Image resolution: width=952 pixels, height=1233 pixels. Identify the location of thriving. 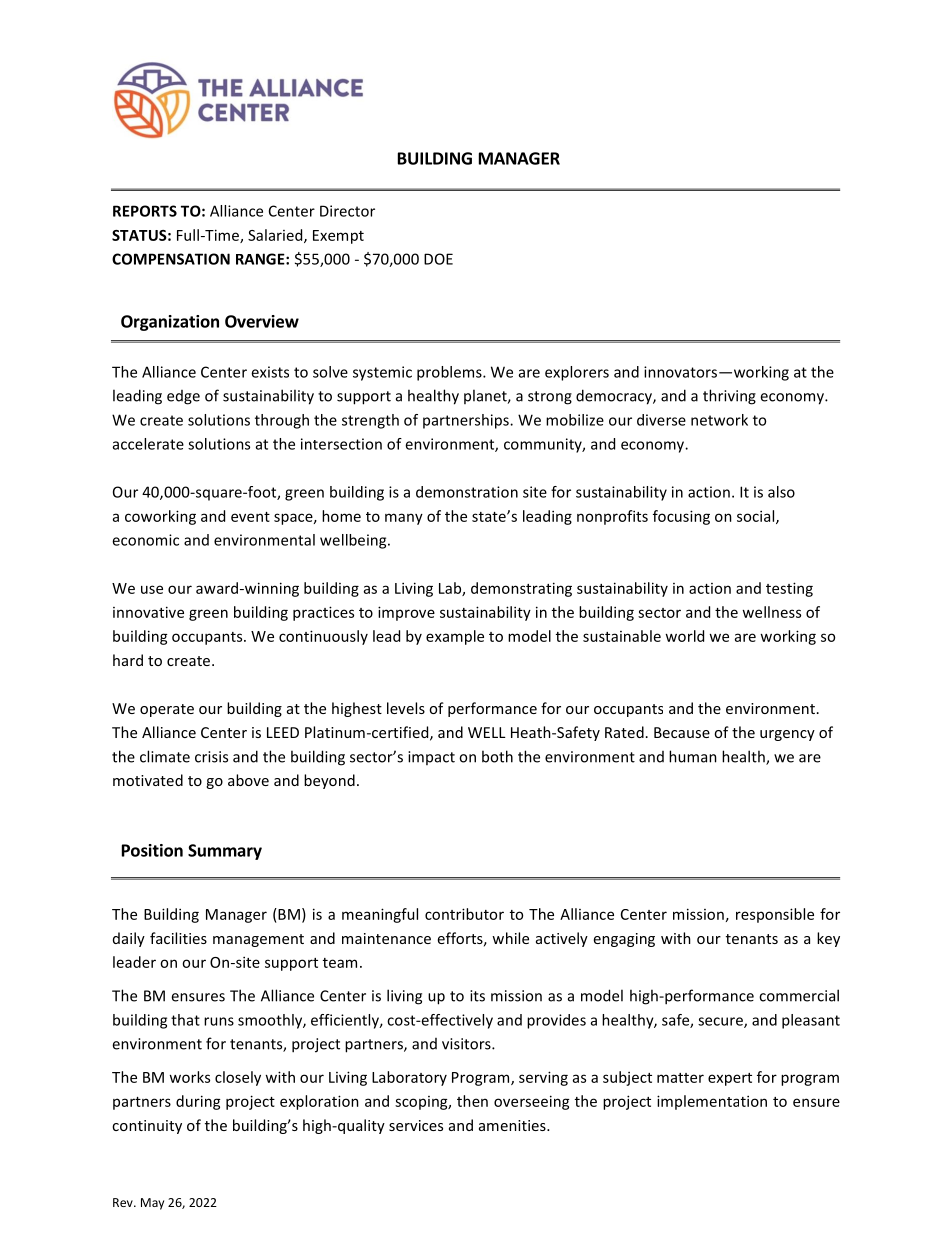
(729, 397).
